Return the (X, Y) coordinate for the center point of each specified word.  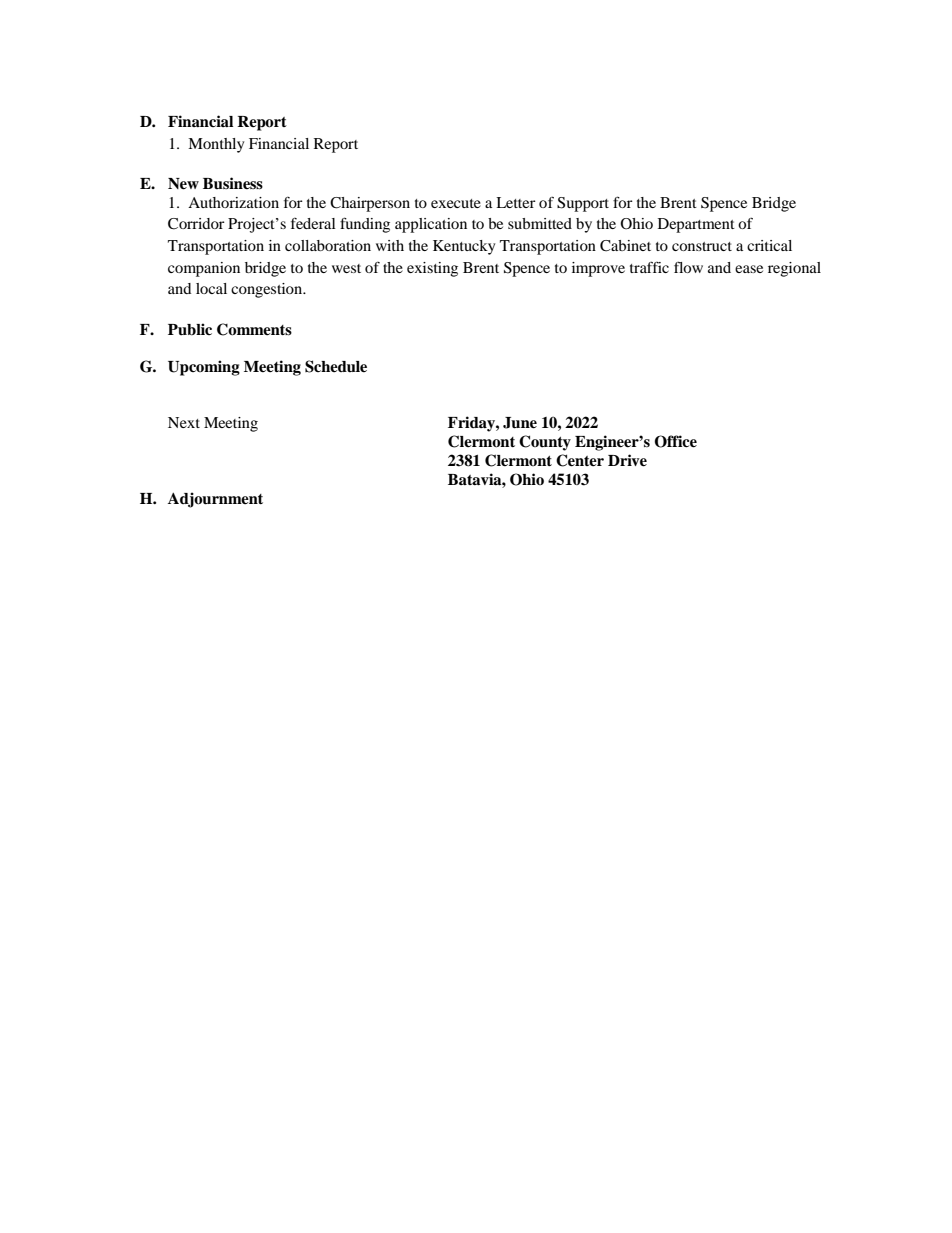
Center (580, 460)
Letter (516, 202)
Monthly (216, 145)
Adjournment (215, 500)
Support (583, 204)
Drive (627, 460)
